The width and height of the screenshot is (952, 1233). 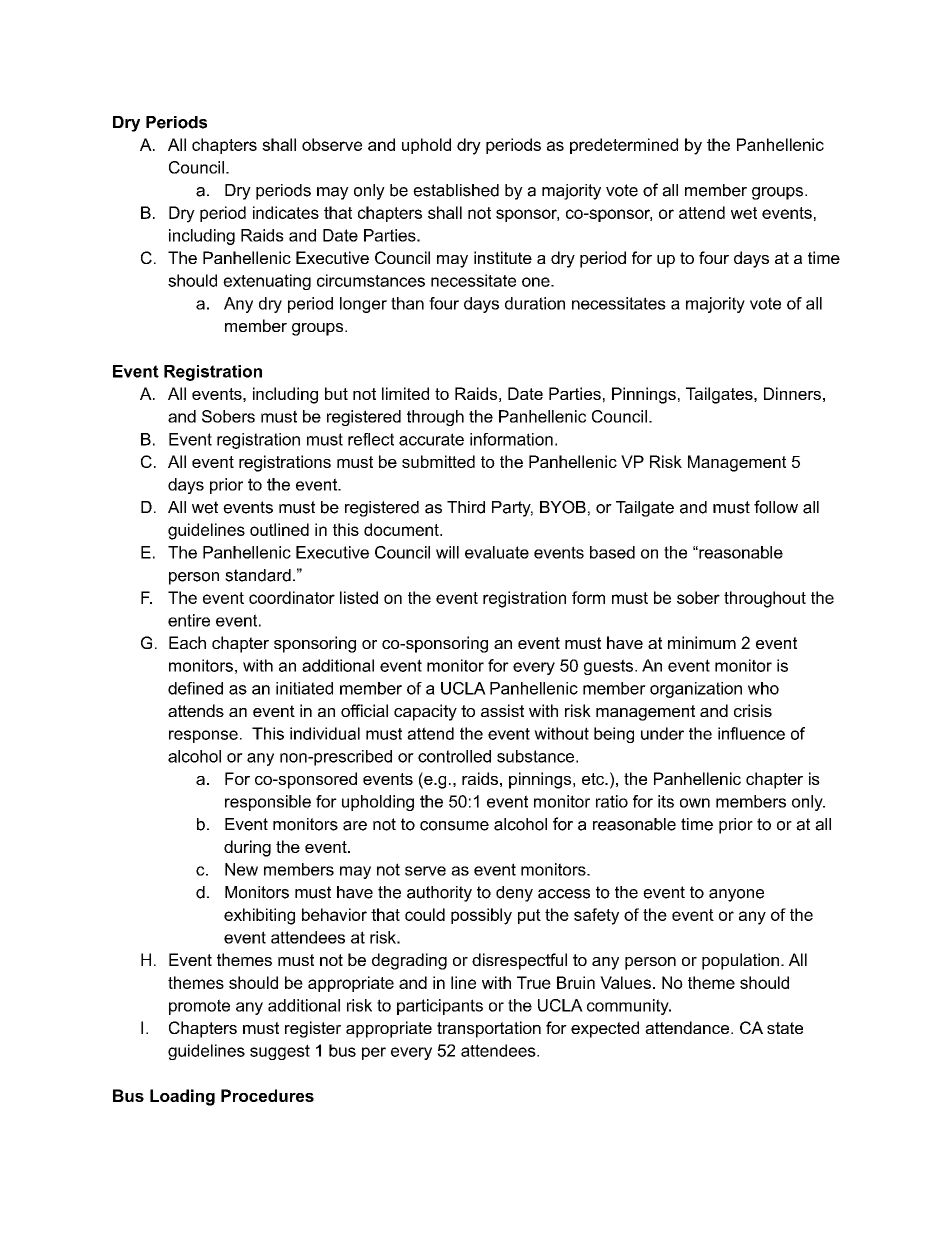 I want to click on state, so click(x=785, y=1028).
